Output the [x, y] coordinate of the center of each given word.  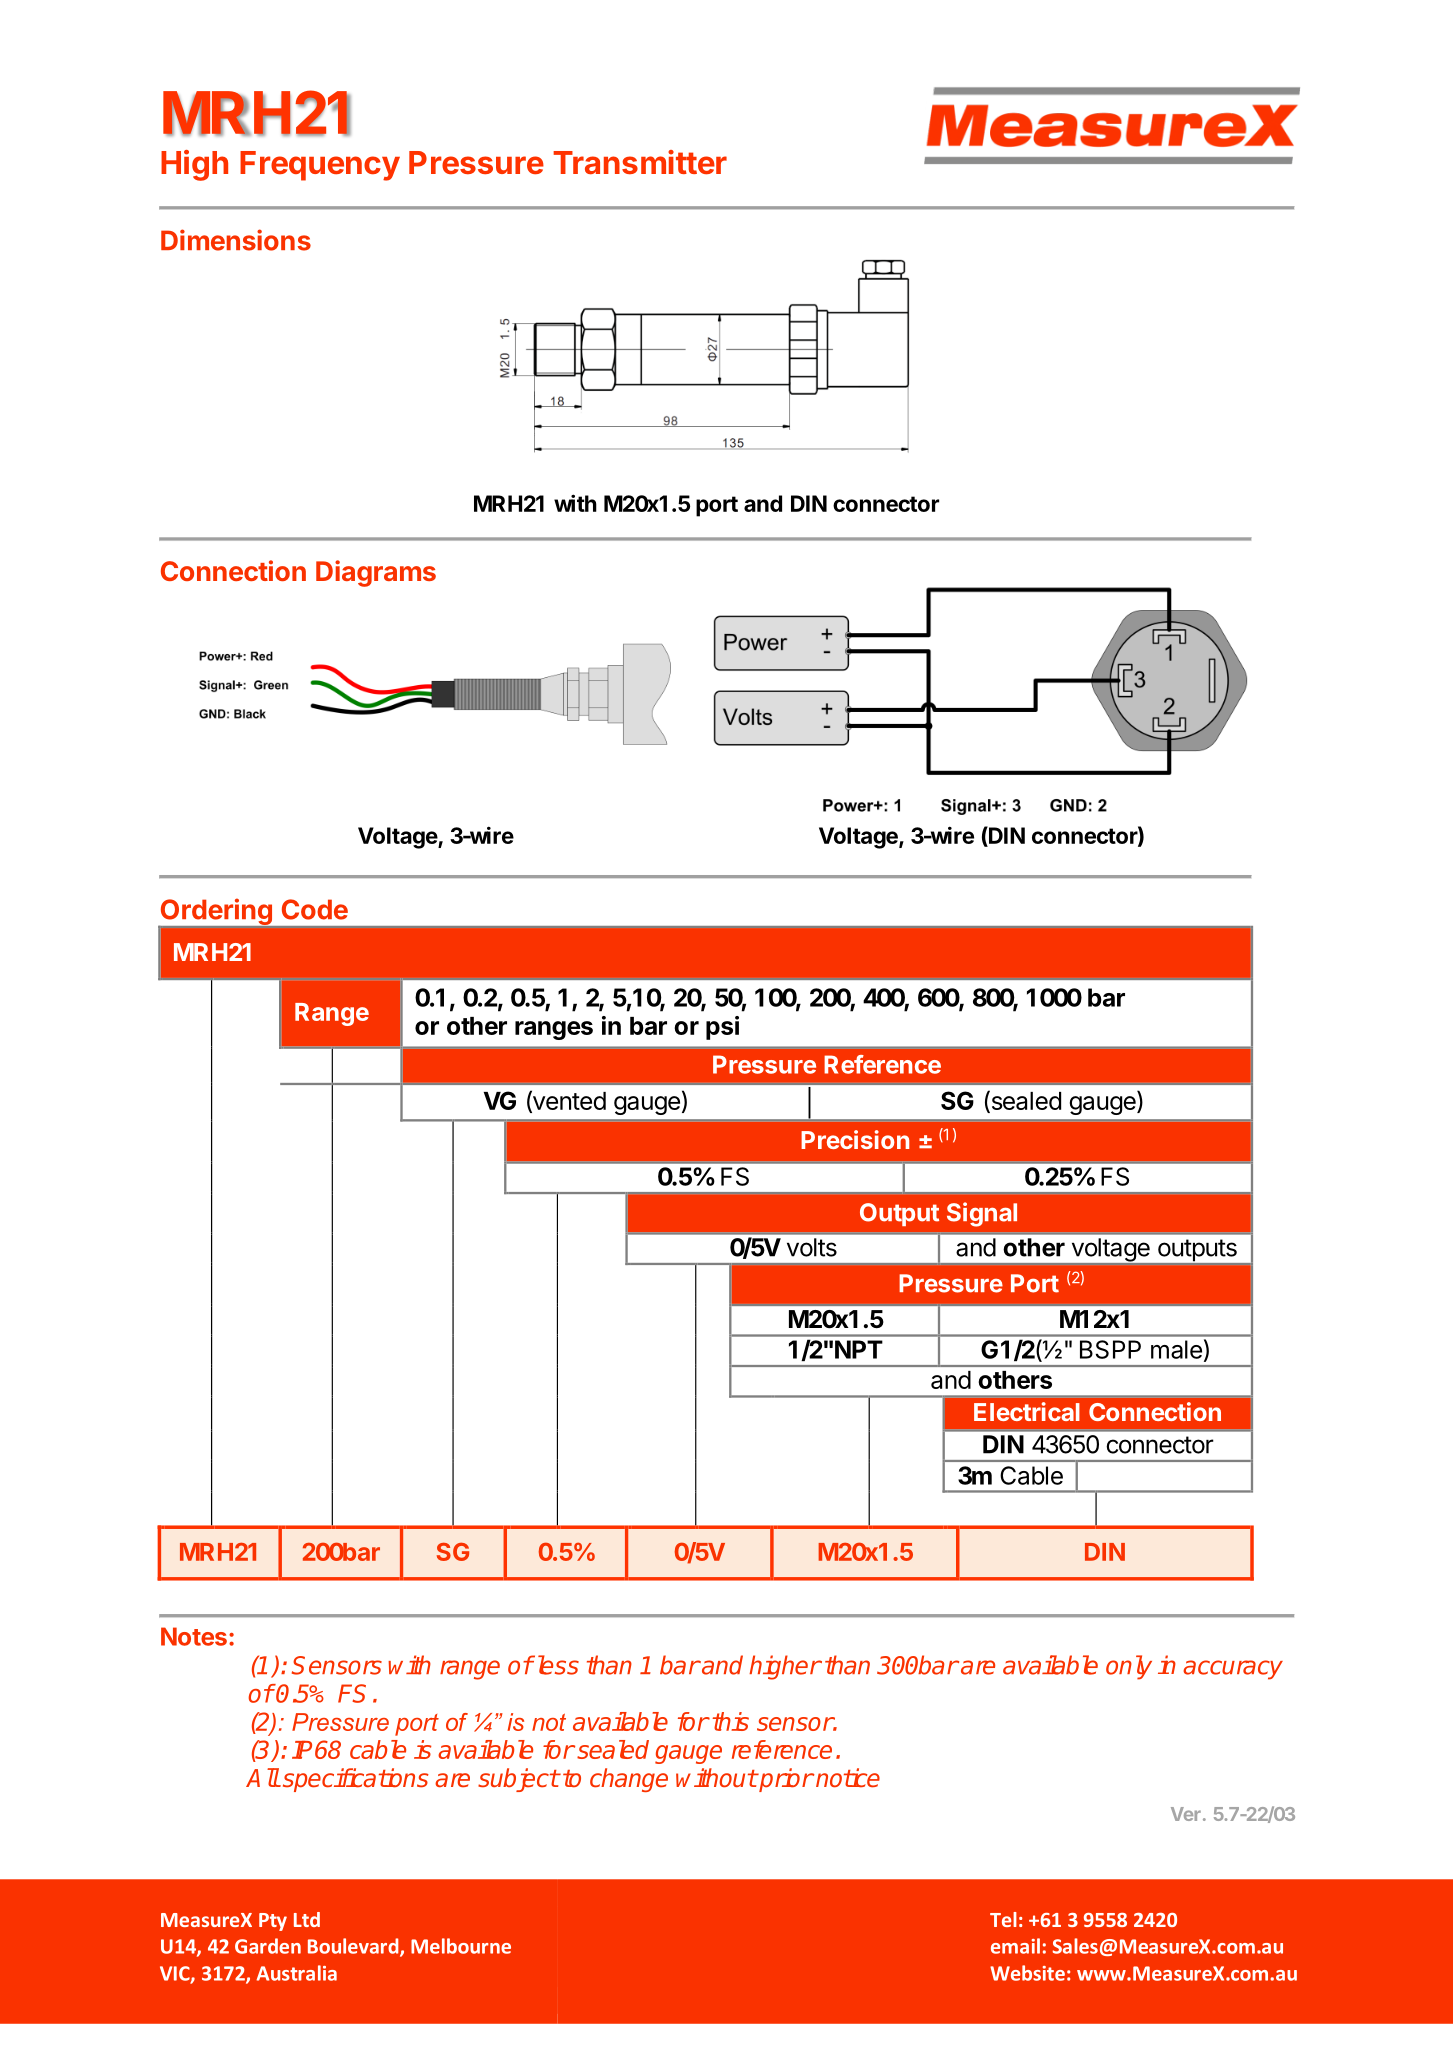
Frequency [320, 166]
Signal [982, 1214]
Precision [855, 1139]
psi [722, 1028]
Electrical [1027, 1411]
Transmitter [640, 162]
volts [812, 1247]
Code [315, 909]
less [556, 1665]
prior [785, 1780]
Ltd [307, 1919]
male [1176, 1349]
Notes [194, 1636]
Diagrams [376, 573]
